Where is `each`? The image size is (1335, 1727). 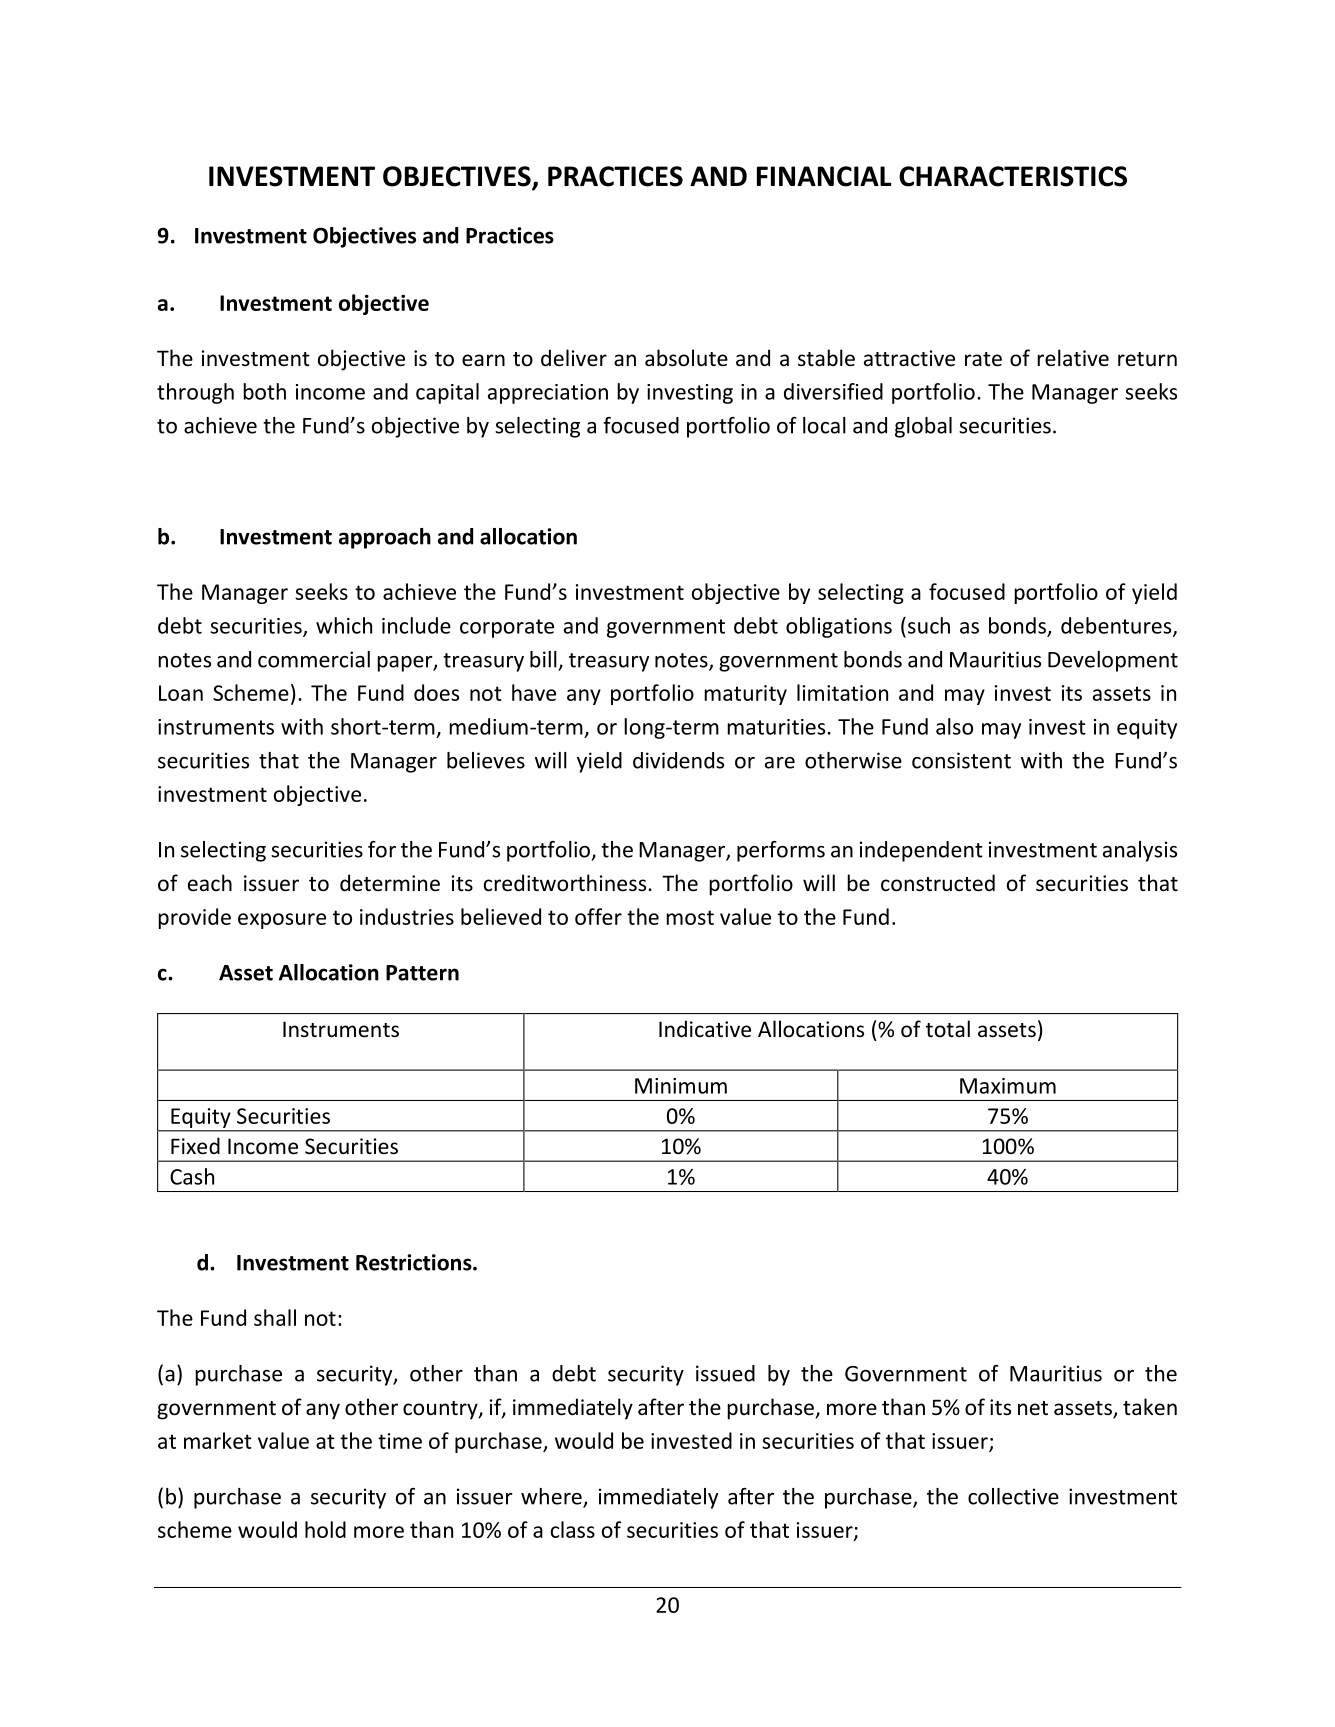
each is located at coordinates (210, 882).
